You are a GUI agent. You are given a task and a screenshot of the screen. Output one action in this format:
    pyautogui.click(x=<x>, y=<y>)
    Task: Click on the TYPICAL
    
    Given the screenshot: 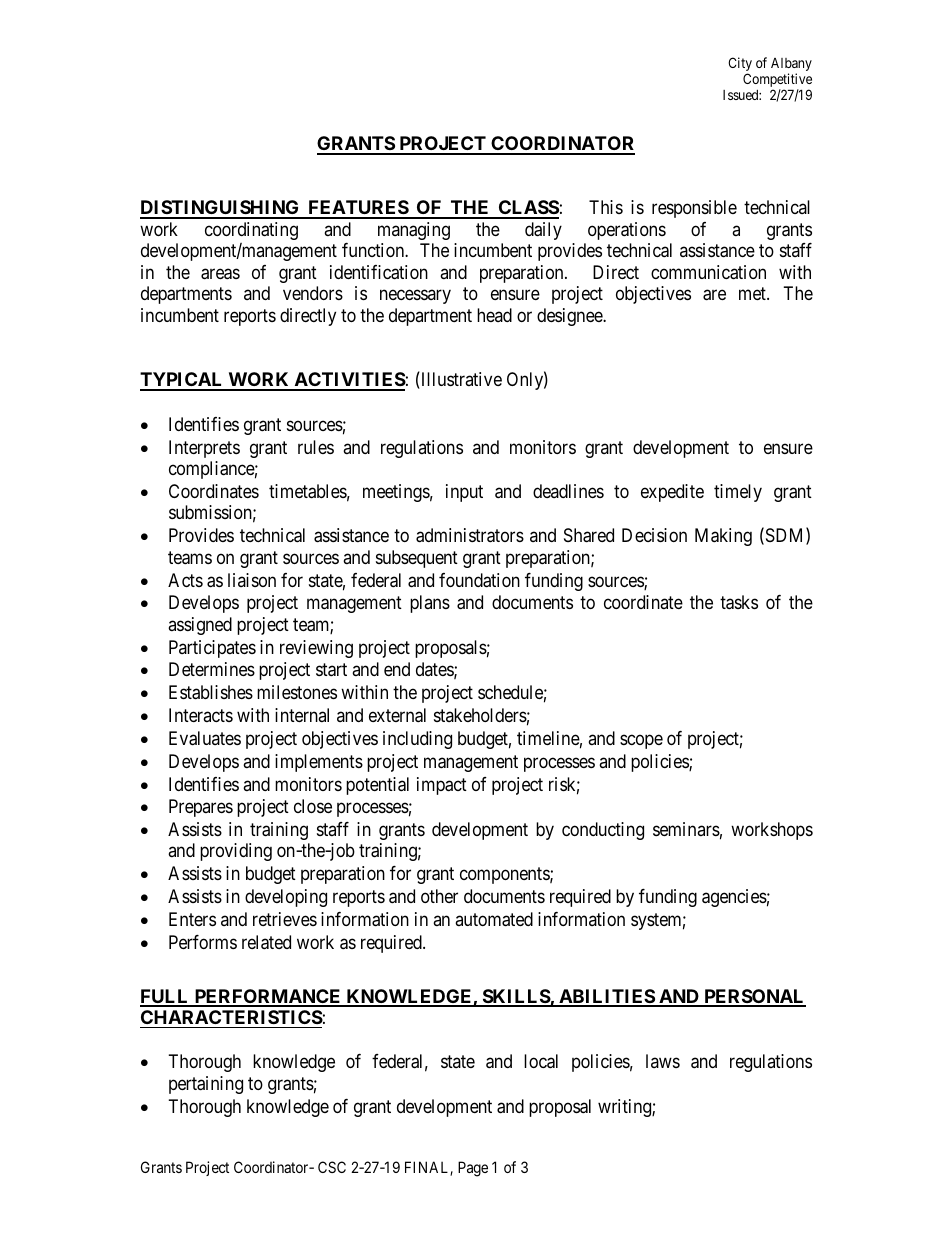 What is the action you would take?
    pyautogui.click(x=183, y=381)
